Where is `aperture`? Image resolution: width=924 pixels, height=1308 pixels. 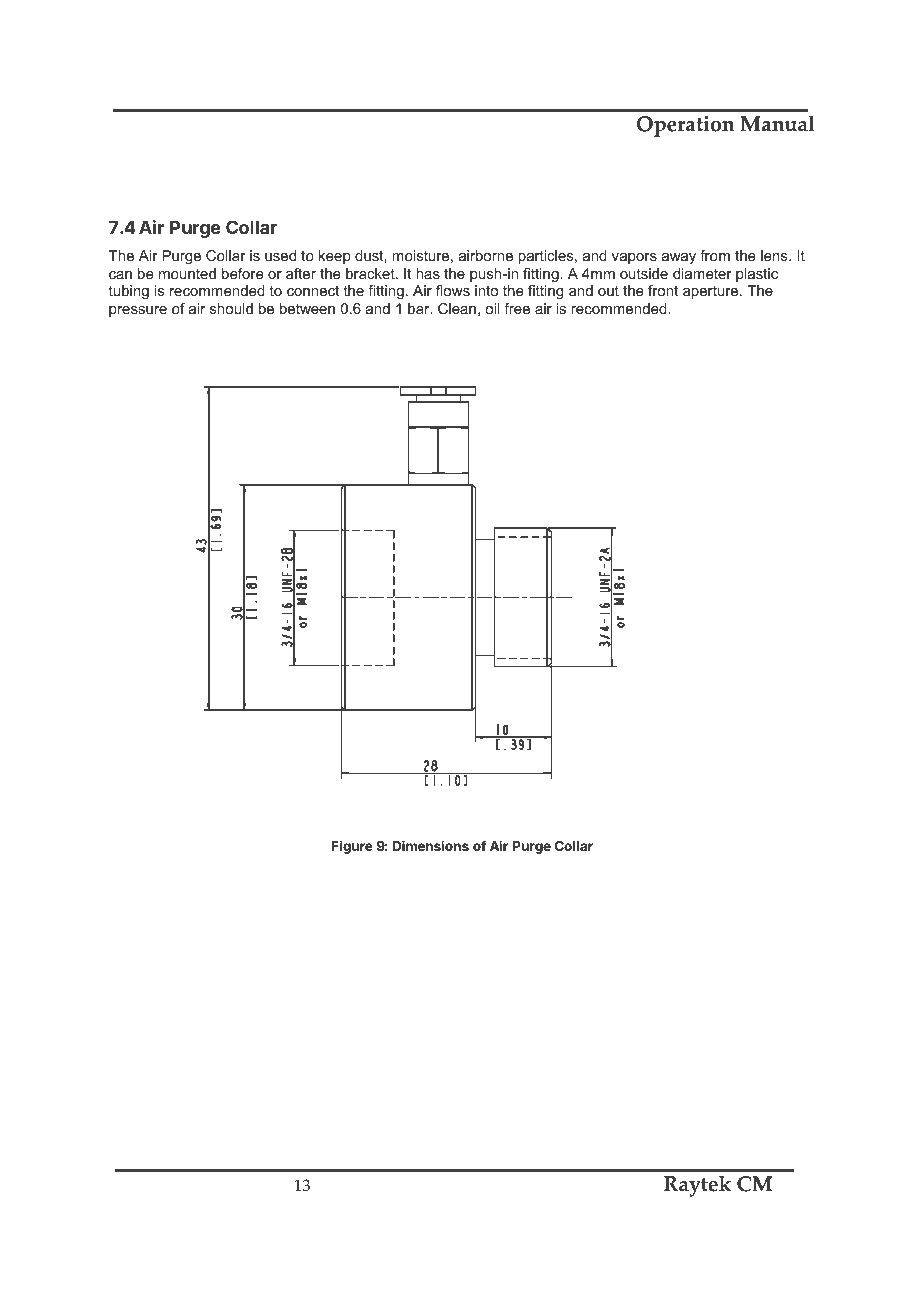 aperture is located at coordinates (712, 292).
